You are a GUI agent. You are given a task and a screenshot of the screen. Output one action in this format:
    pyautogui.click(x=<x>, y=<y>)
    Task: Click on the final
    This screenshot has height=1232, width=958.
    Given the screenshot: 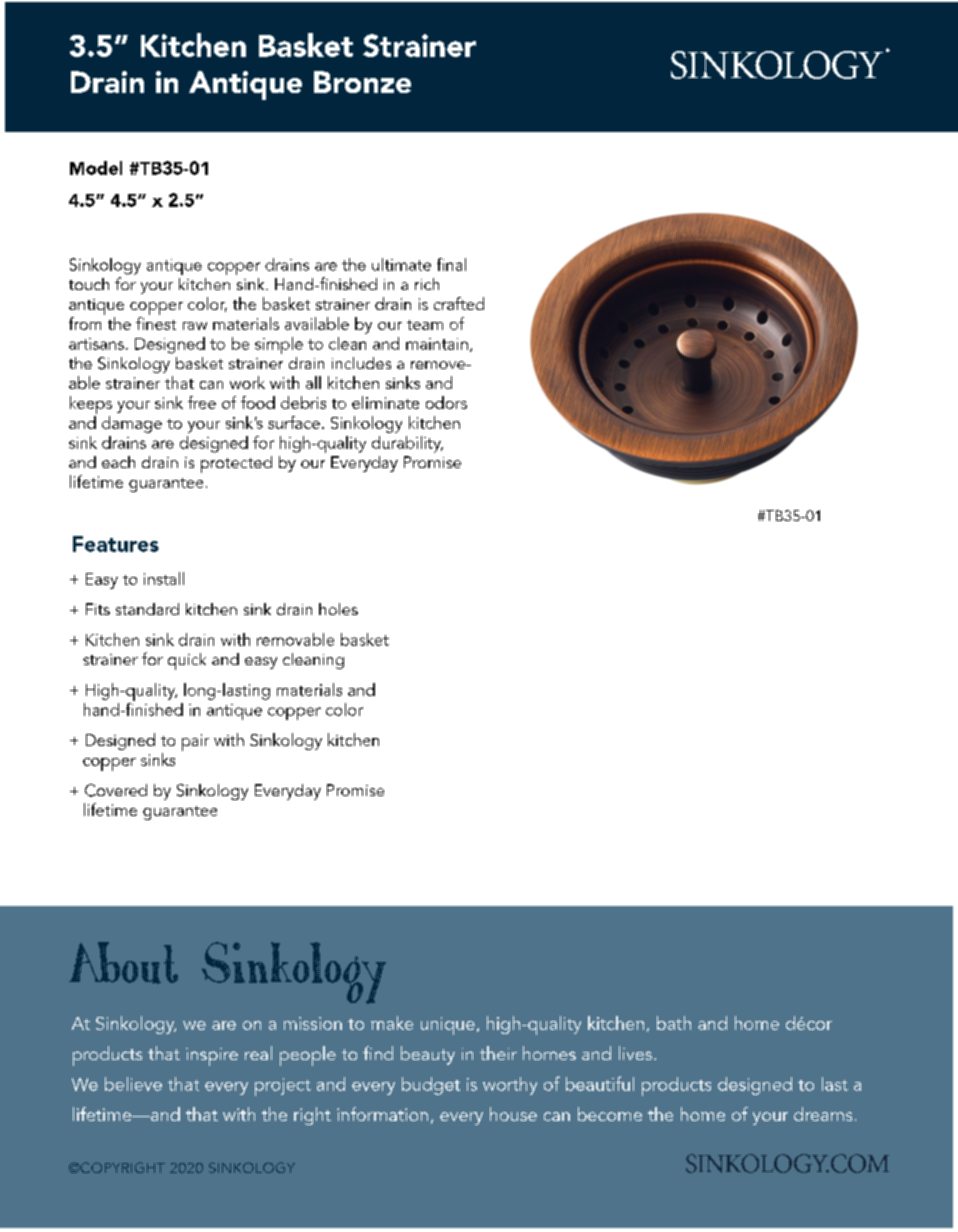 What is the action you would take?
    pyautogui.click(x=451, y=264)
